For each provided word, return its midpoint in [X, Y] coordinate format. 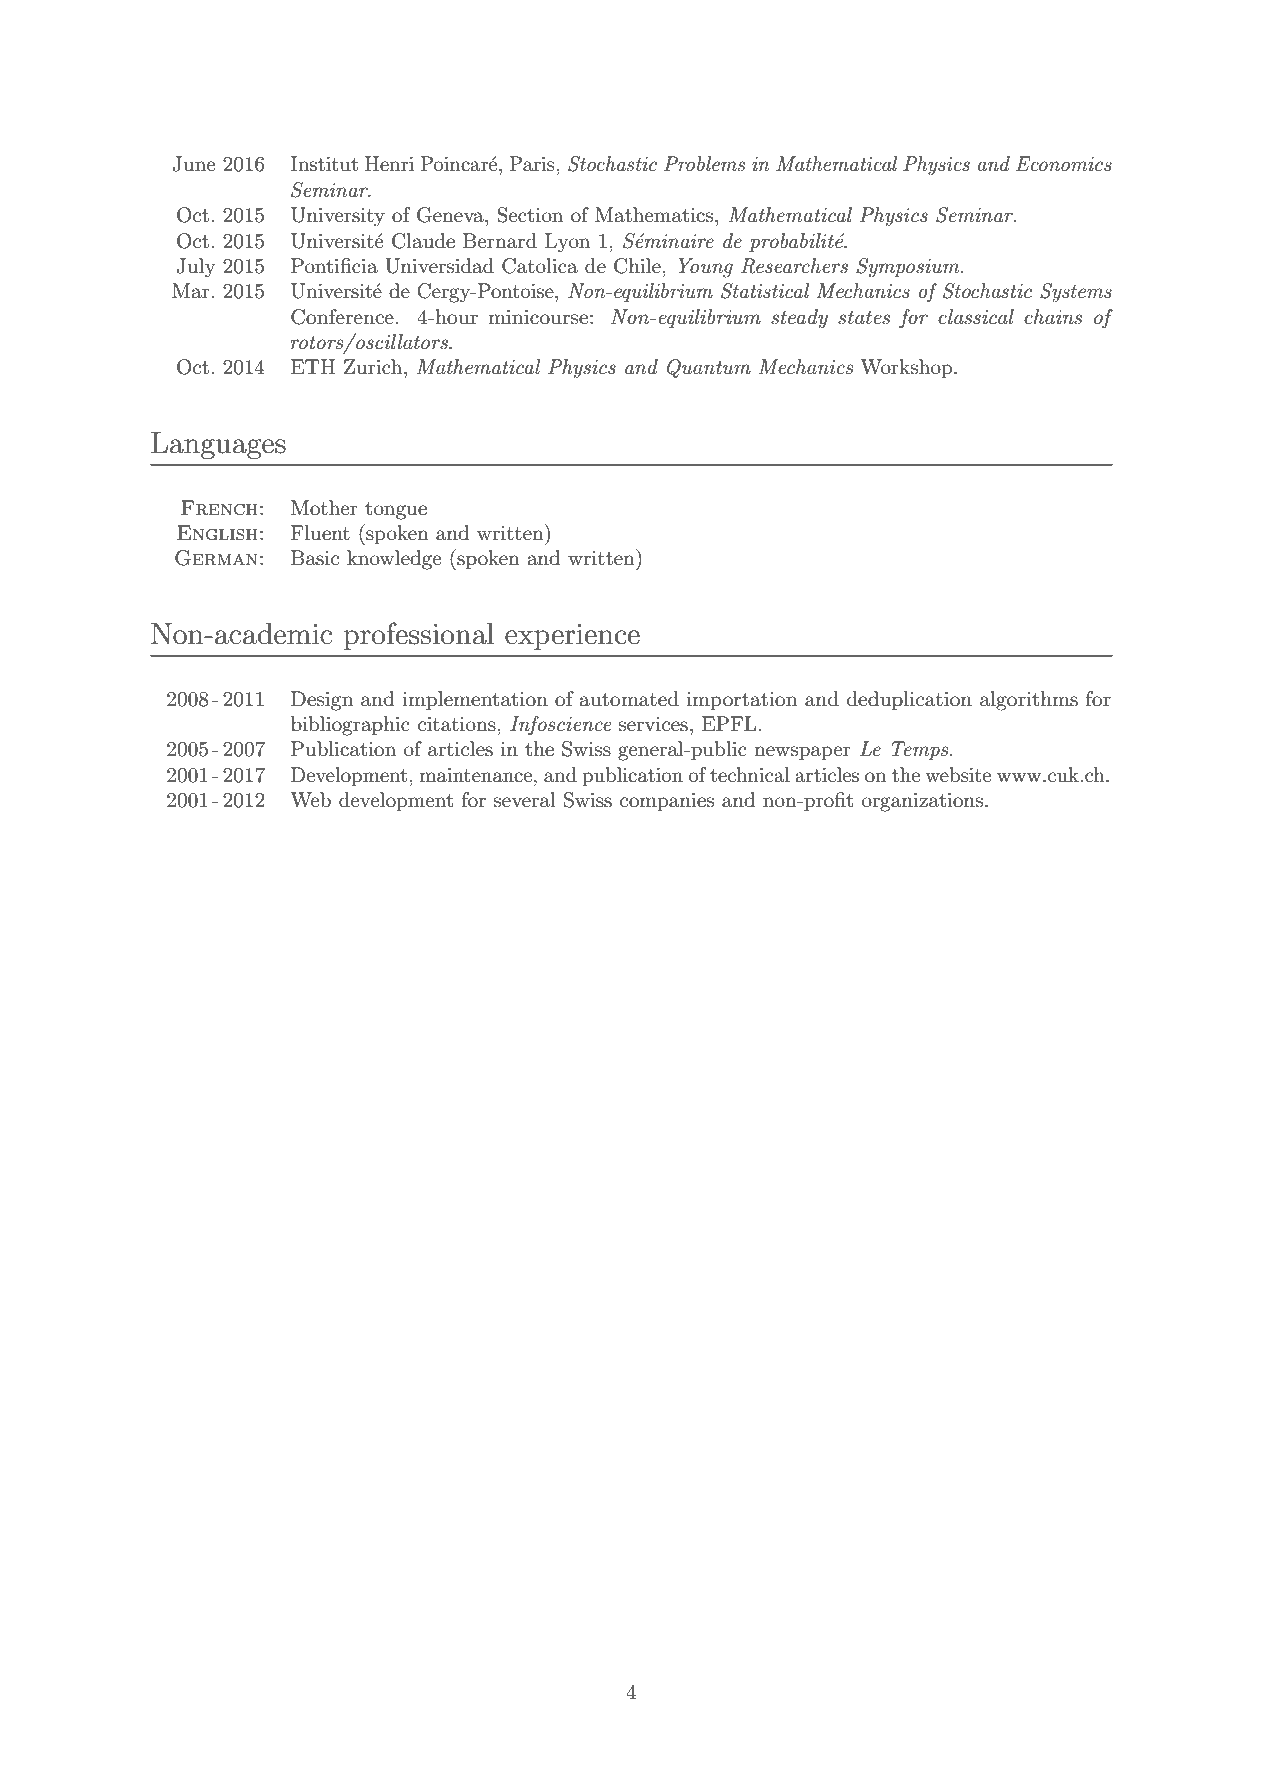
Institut [324, 164]
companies [667, 802]
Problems [704, 164]
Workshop [906, 368]
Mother [324, 508]
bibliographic [350, 726]
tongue [396, 511]
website [958, 775]
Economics [1064, 164]
